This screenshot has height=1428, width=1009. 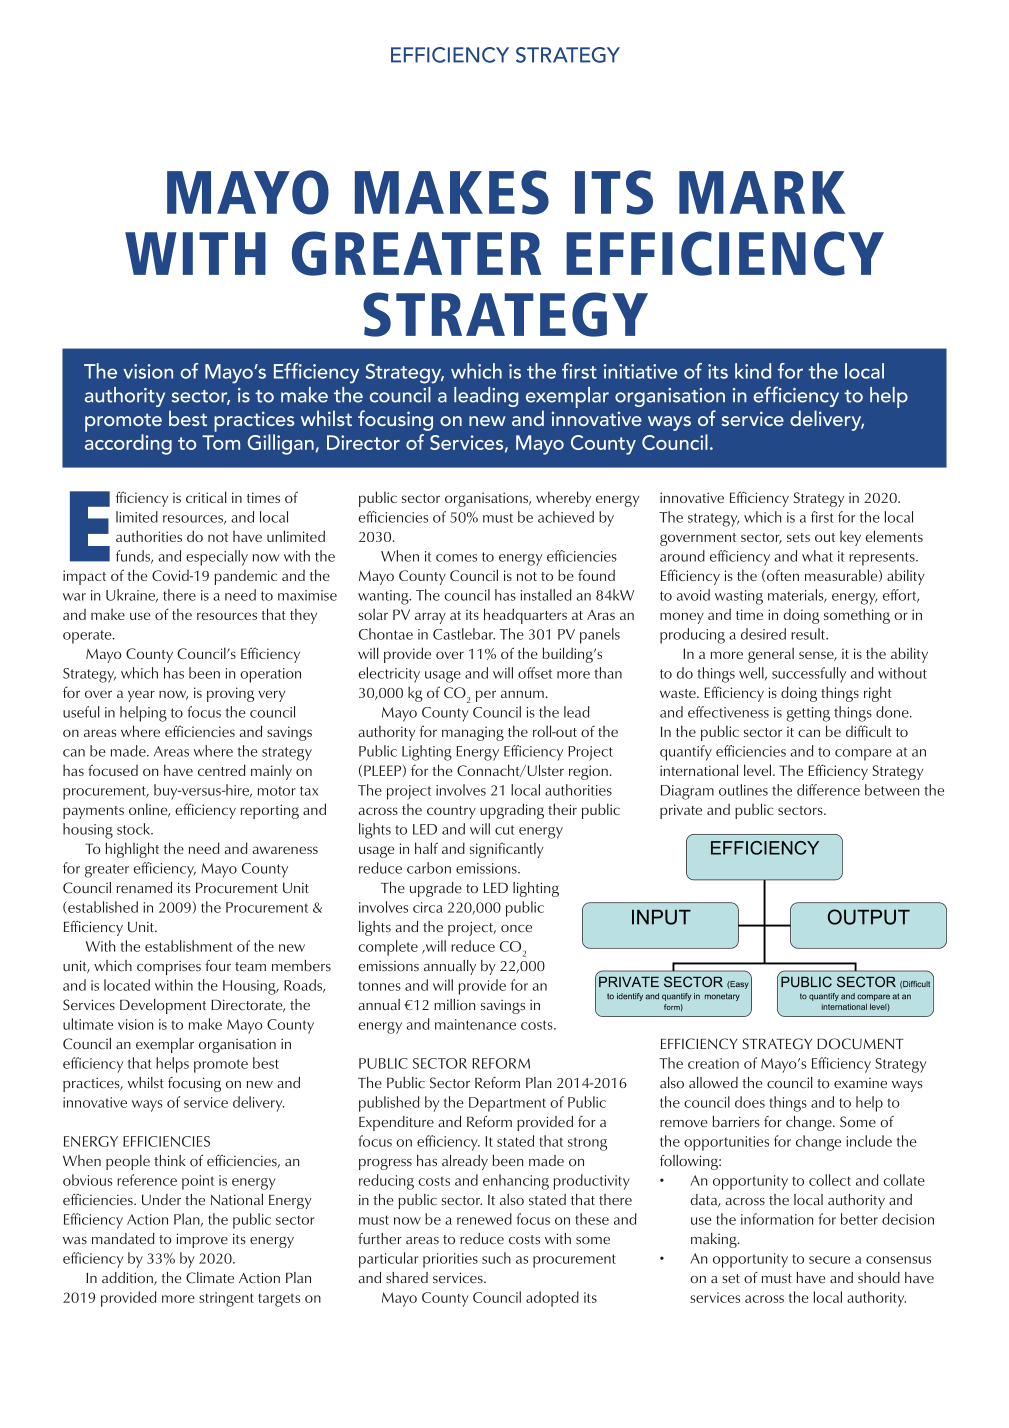 I want to click on MARK, so click(x=762, y=192).
